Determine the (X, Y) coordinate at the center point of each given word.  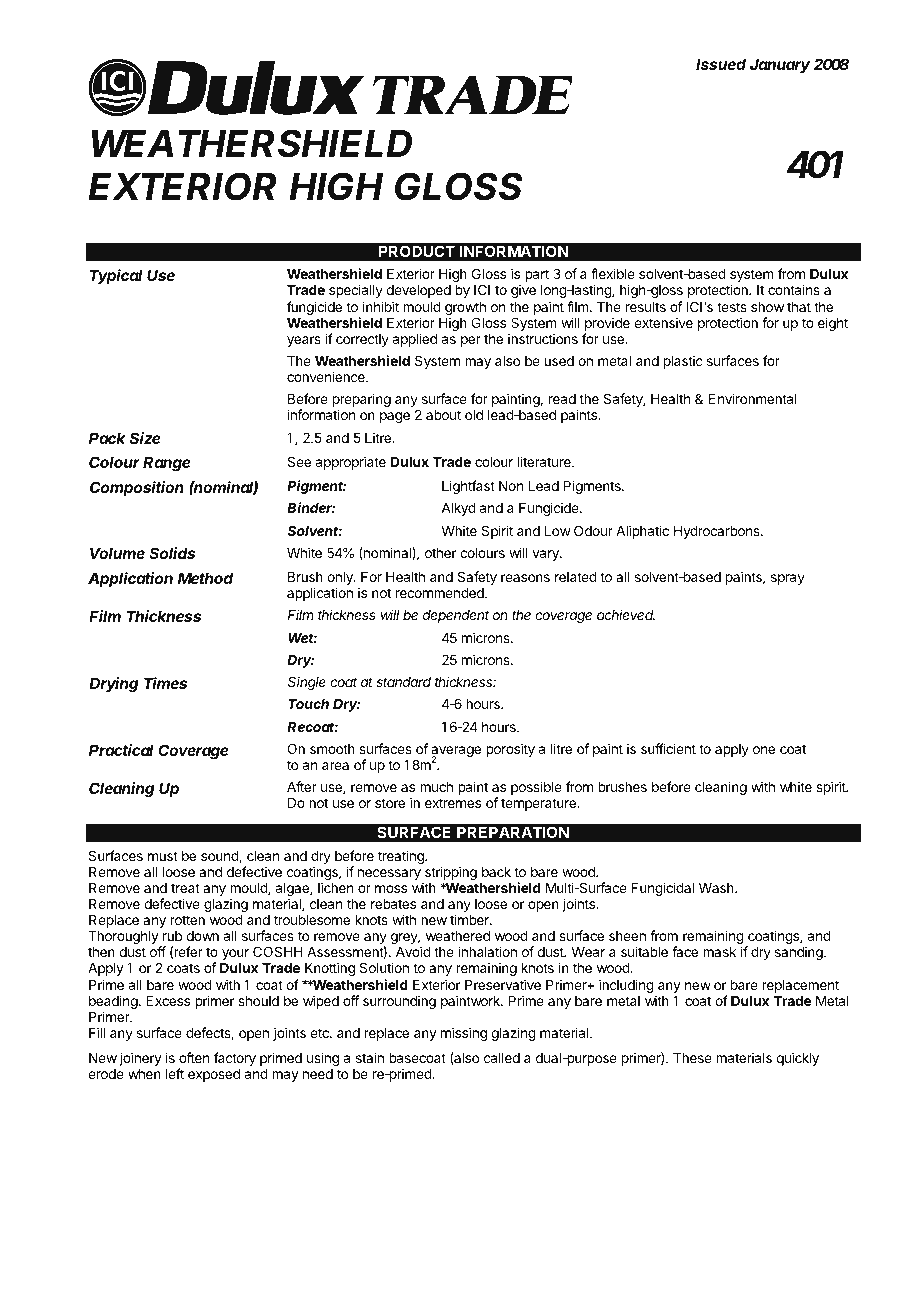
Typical (116, 276)
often (194, 1057)
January (780, 66)
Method (205, 578)
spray (788, 579)
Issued (721, 64)
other (440, 553)
